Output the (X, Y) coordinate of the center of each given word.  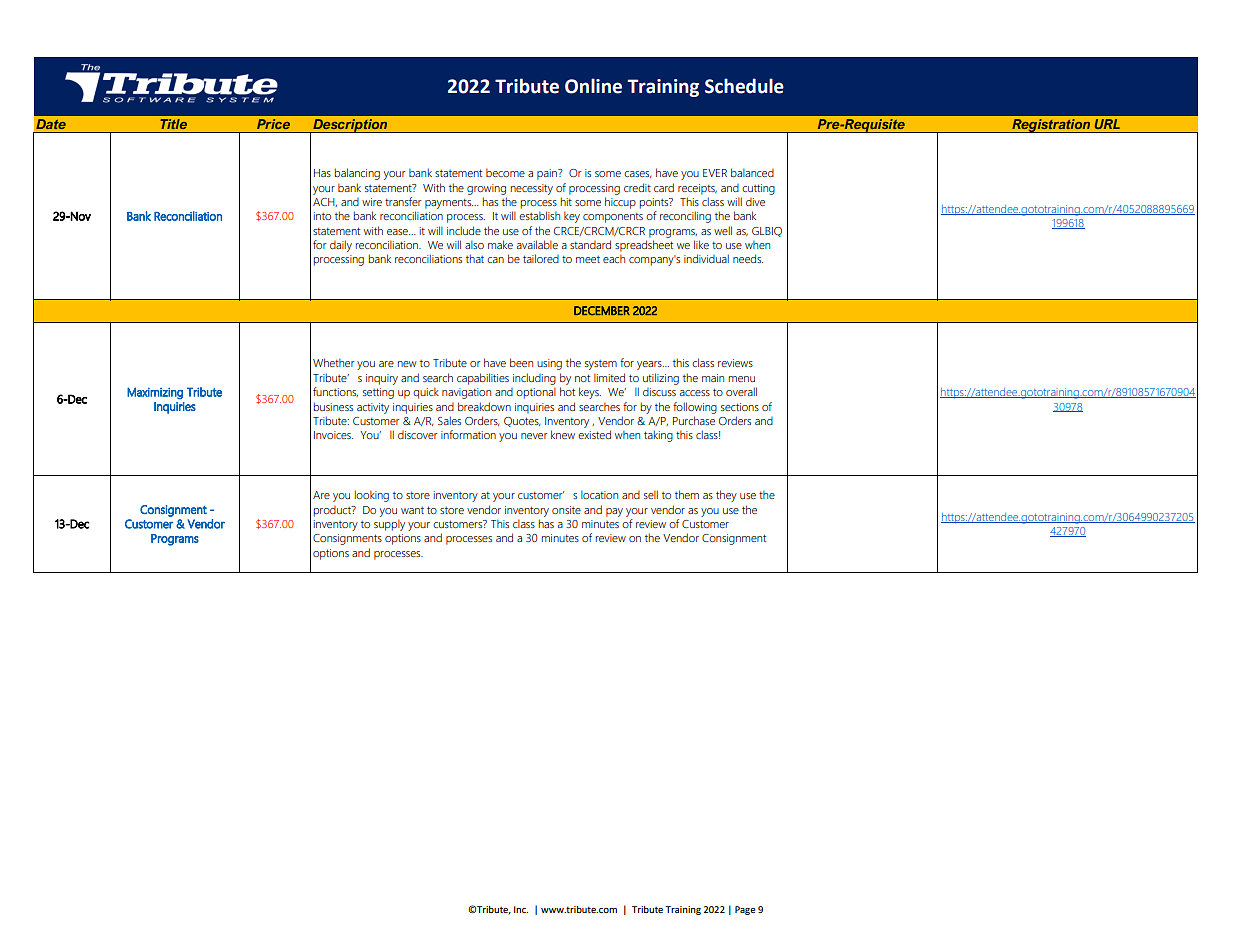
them (687, 494)
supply (389, 525)
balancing (357, 174)
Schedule (744, 86)
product (333, 511)
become (505, 172)
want (412, 510)
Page (745, 910)
